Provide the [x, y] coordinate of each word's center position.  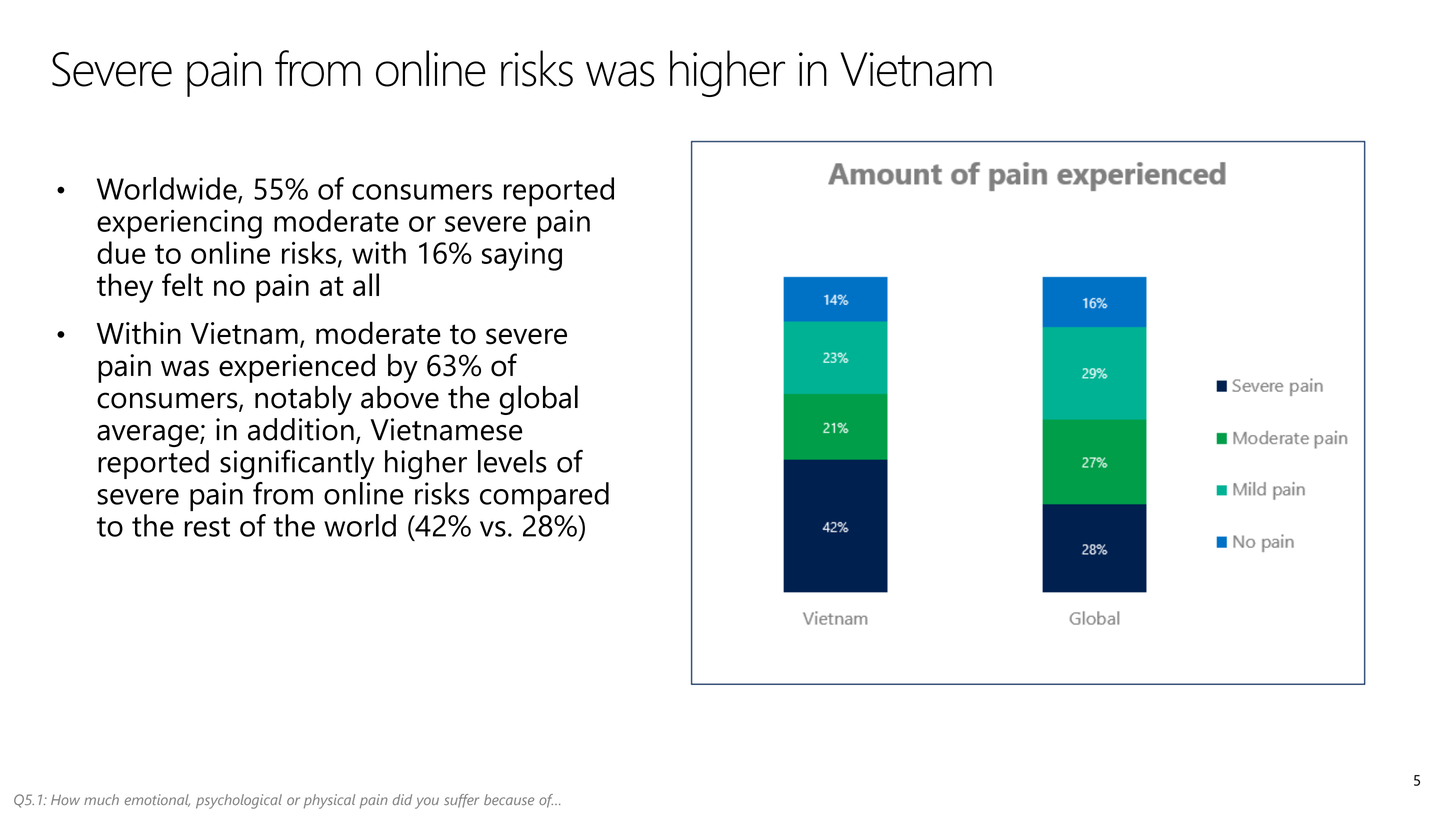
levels [512, 461]
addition [301, 429]
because [509, 799]
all [366, 284]
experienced [297, 368]
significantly [297, 465]
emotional [157, 800]
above [400, 397]
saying [522, 256]
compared [544, 496]
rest [207, 527]
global [539, 400]
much [101, 799]
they [125, 288]
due [121, 252]
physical [329, 801]
